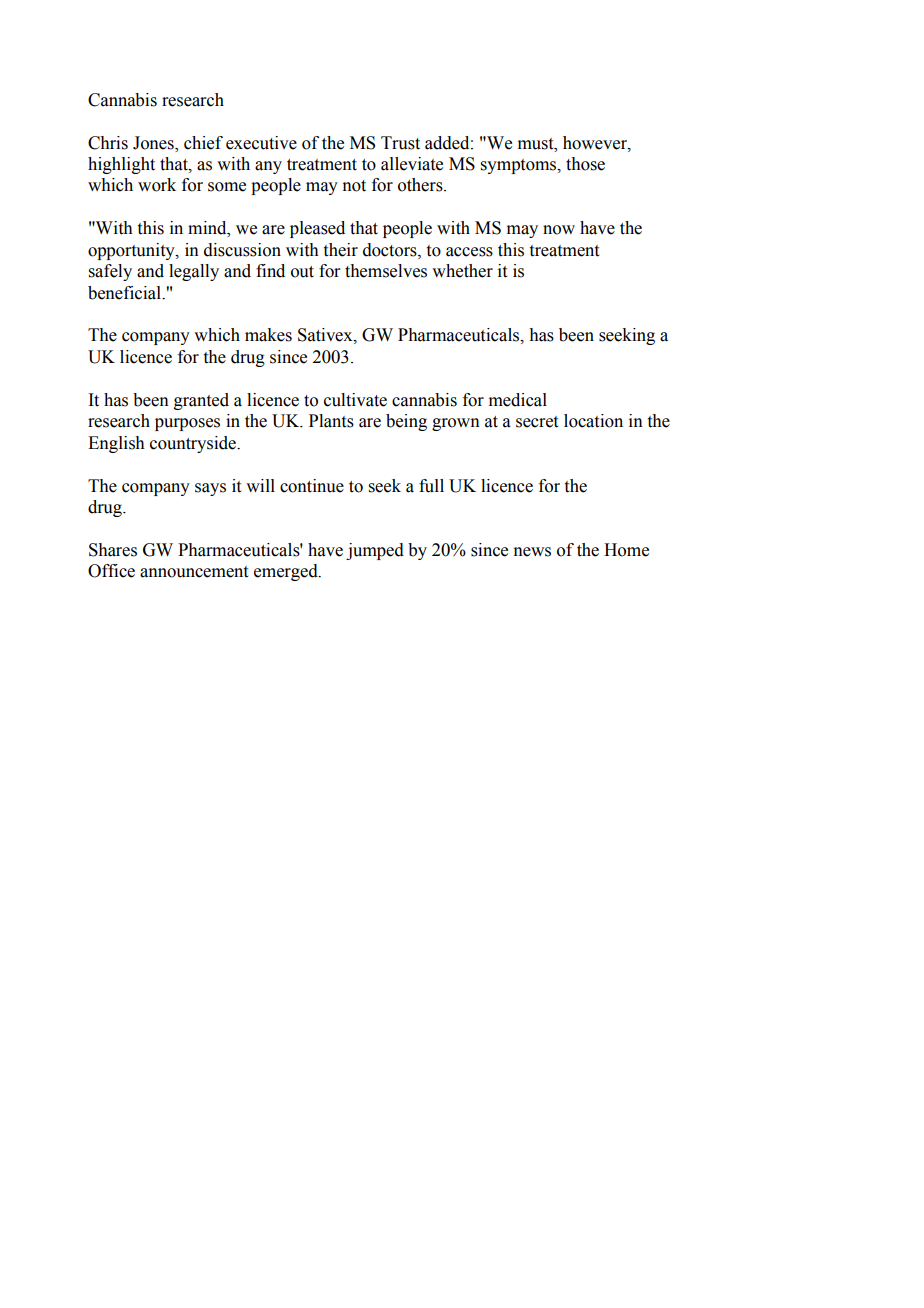 The width and height of the screenshot is (924, 1308). What do you see at coordinates (268, 335) in the screenshot?
I see `makes` at bounding box center [268, 335].
